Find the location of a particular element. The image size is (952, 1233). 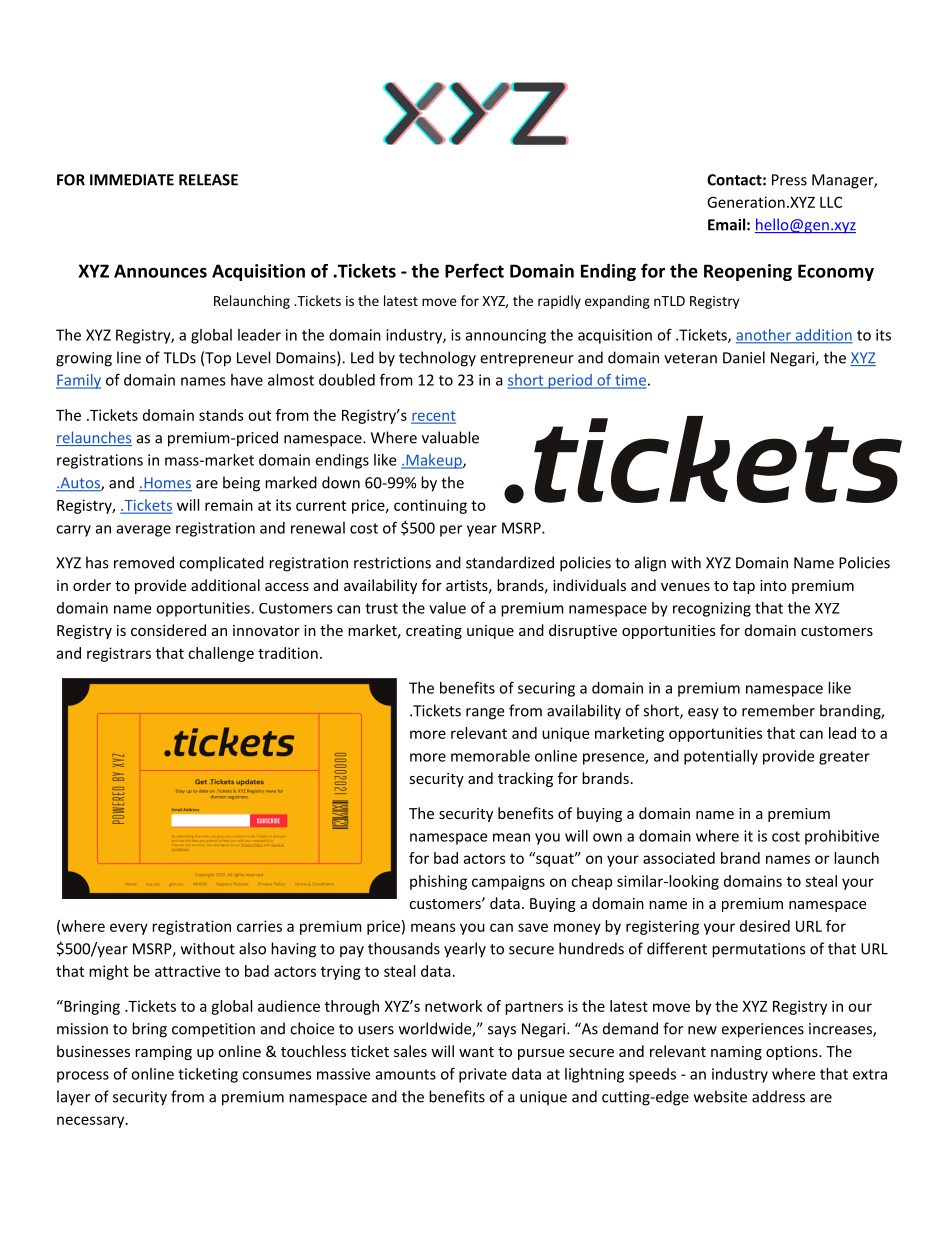

ramping is located at coordinates (163, 1053).
